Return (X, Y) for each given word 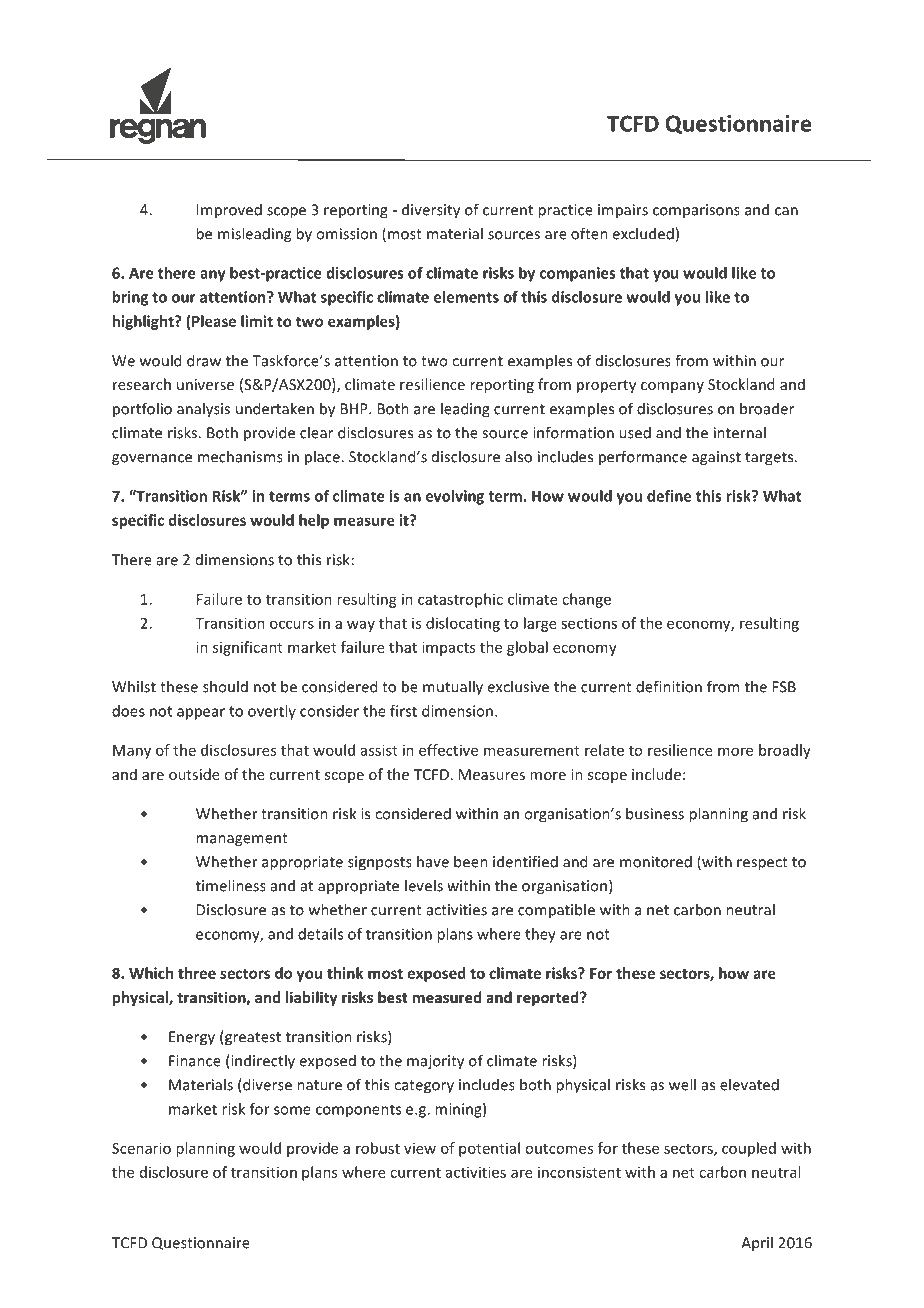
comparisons (696, 211)
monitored (656, 861)
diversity (431, 211)
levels (424, 885)
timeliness (231, 885)
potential (489, 1149)
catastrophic (460, 600)
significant (248, 648)
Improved (229, 211)
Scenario (141, 1148)
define (669, 496)
